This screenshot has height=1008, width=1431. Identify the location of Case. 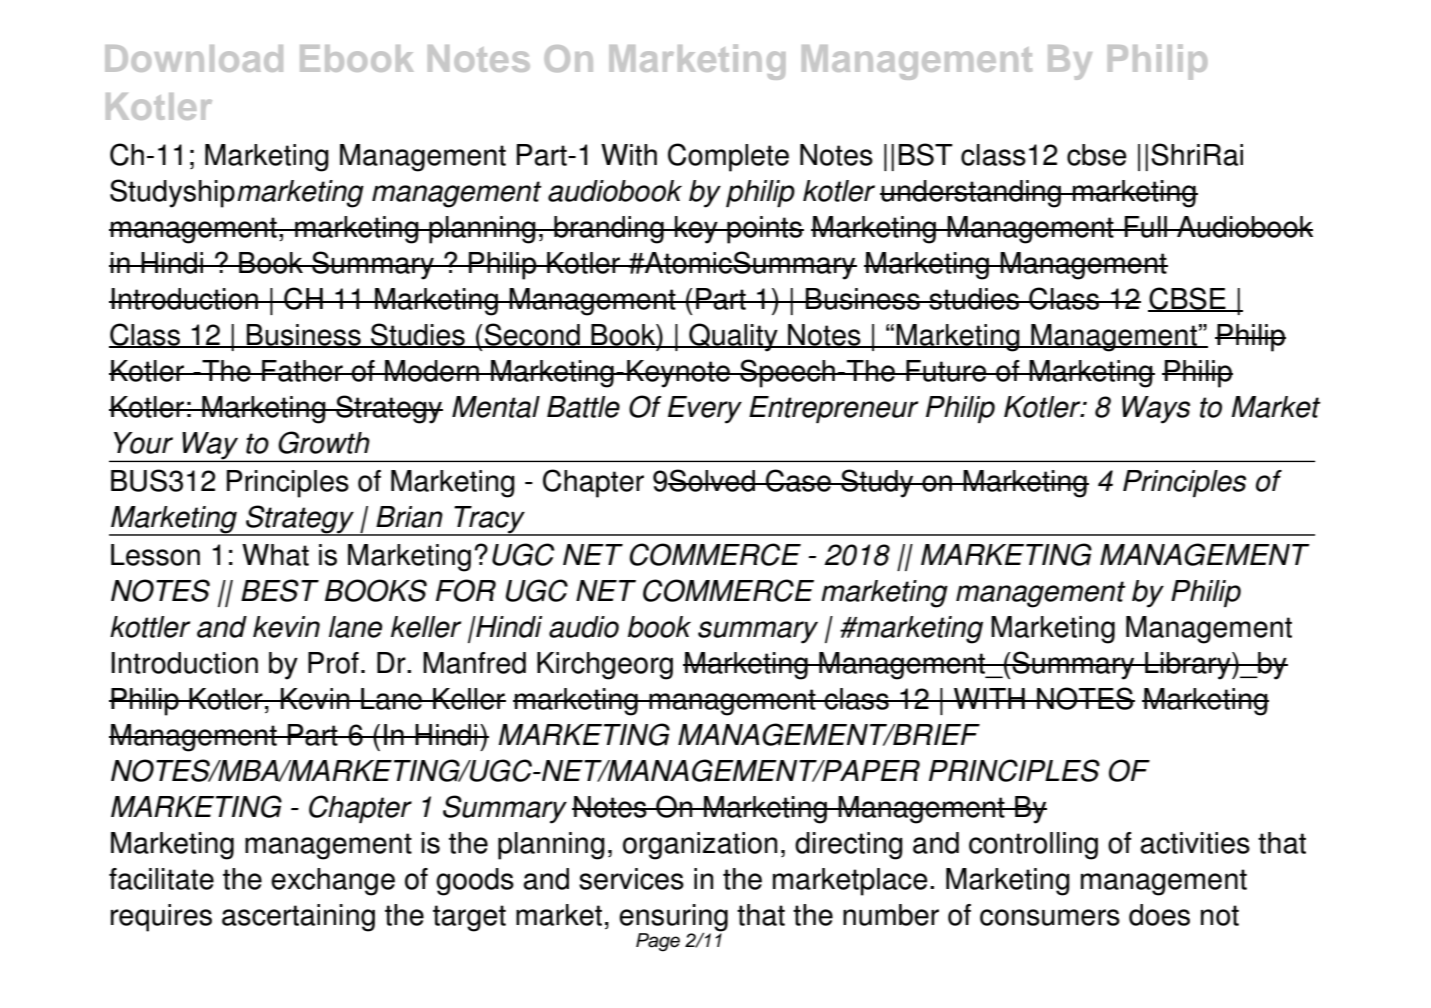
(798, 480).
